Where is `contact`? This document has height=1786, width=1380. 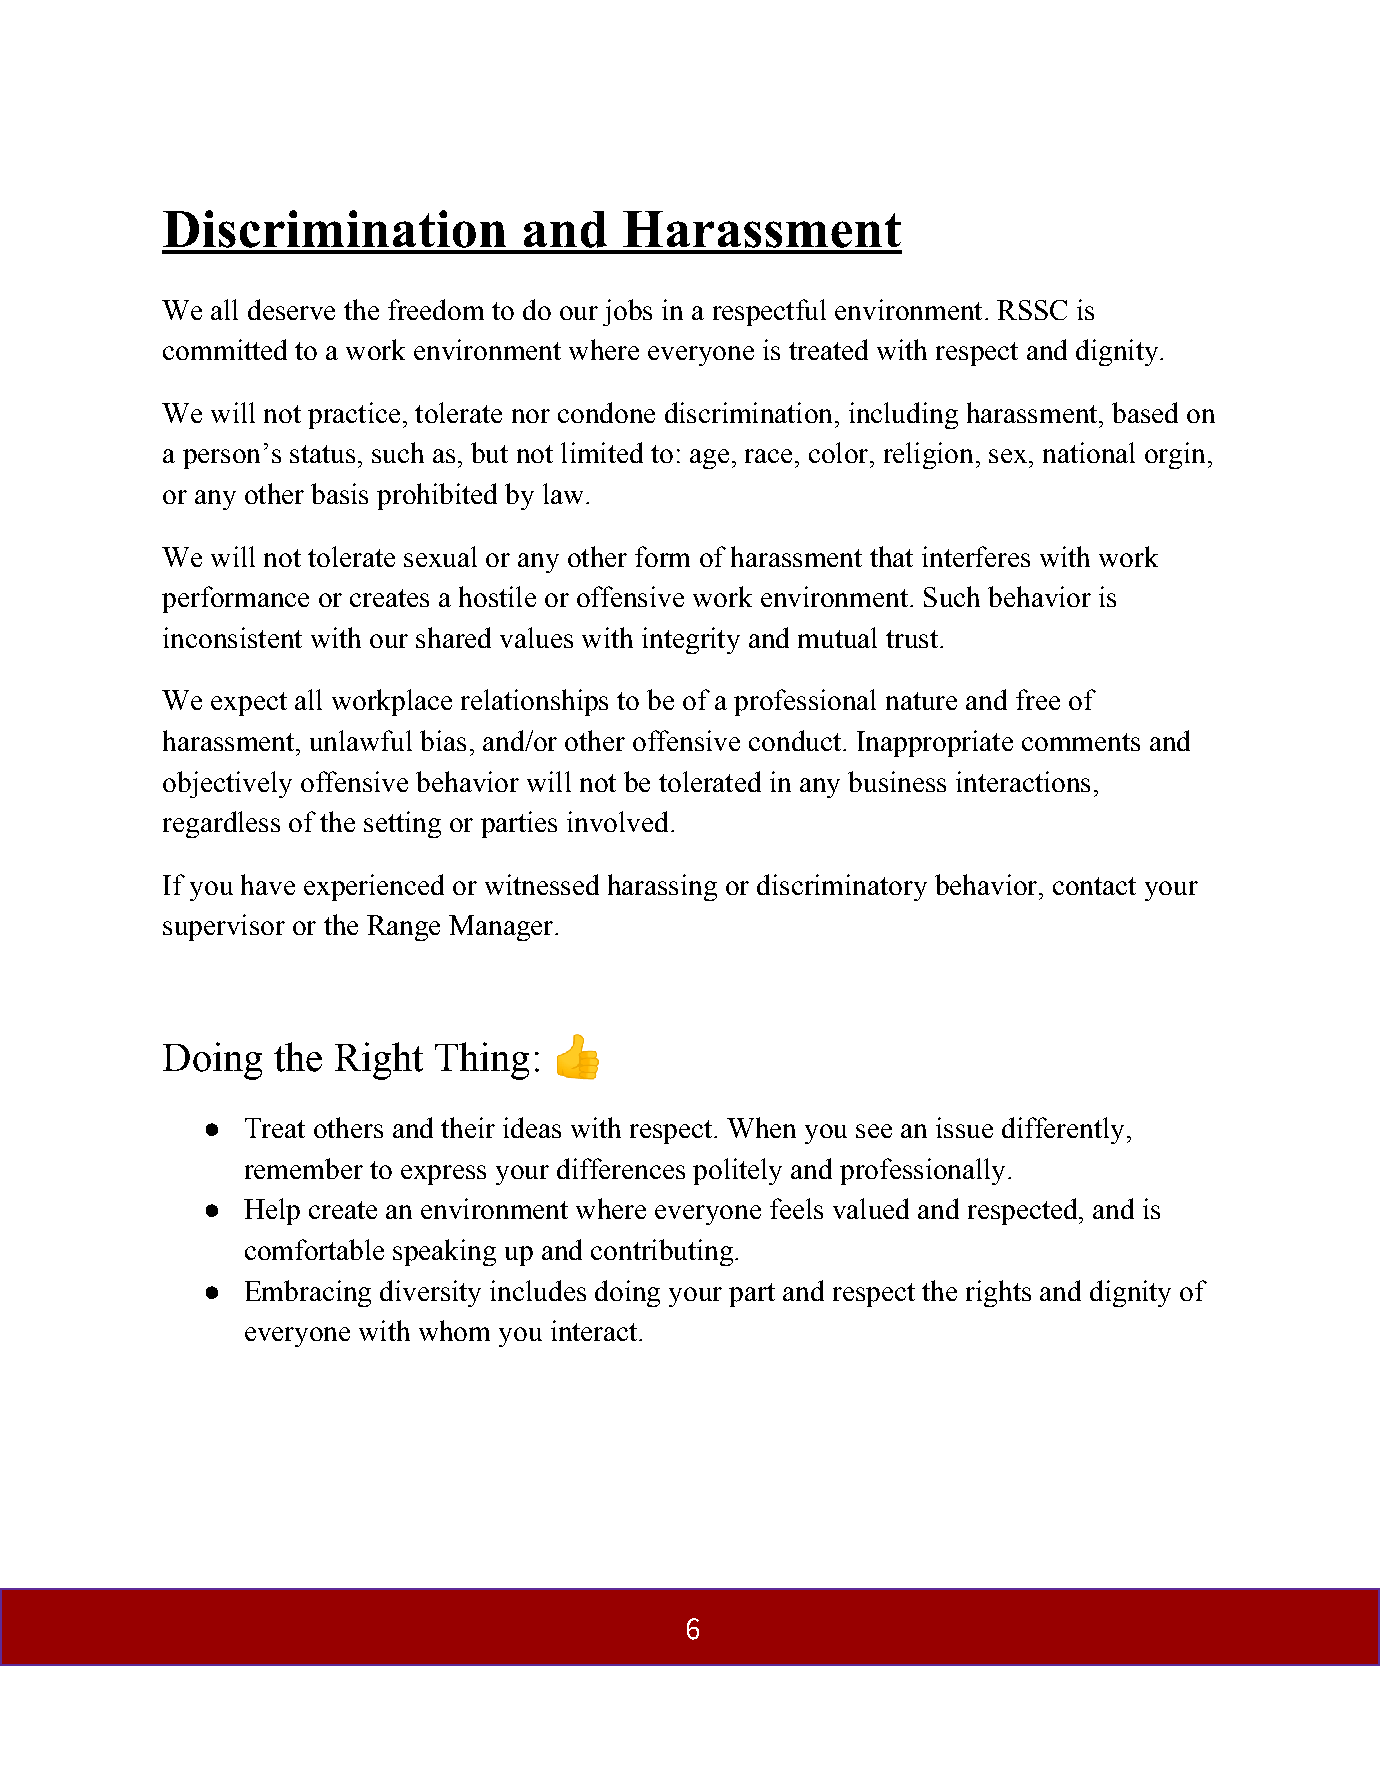
contact is located at coordinates (1094, 886).
